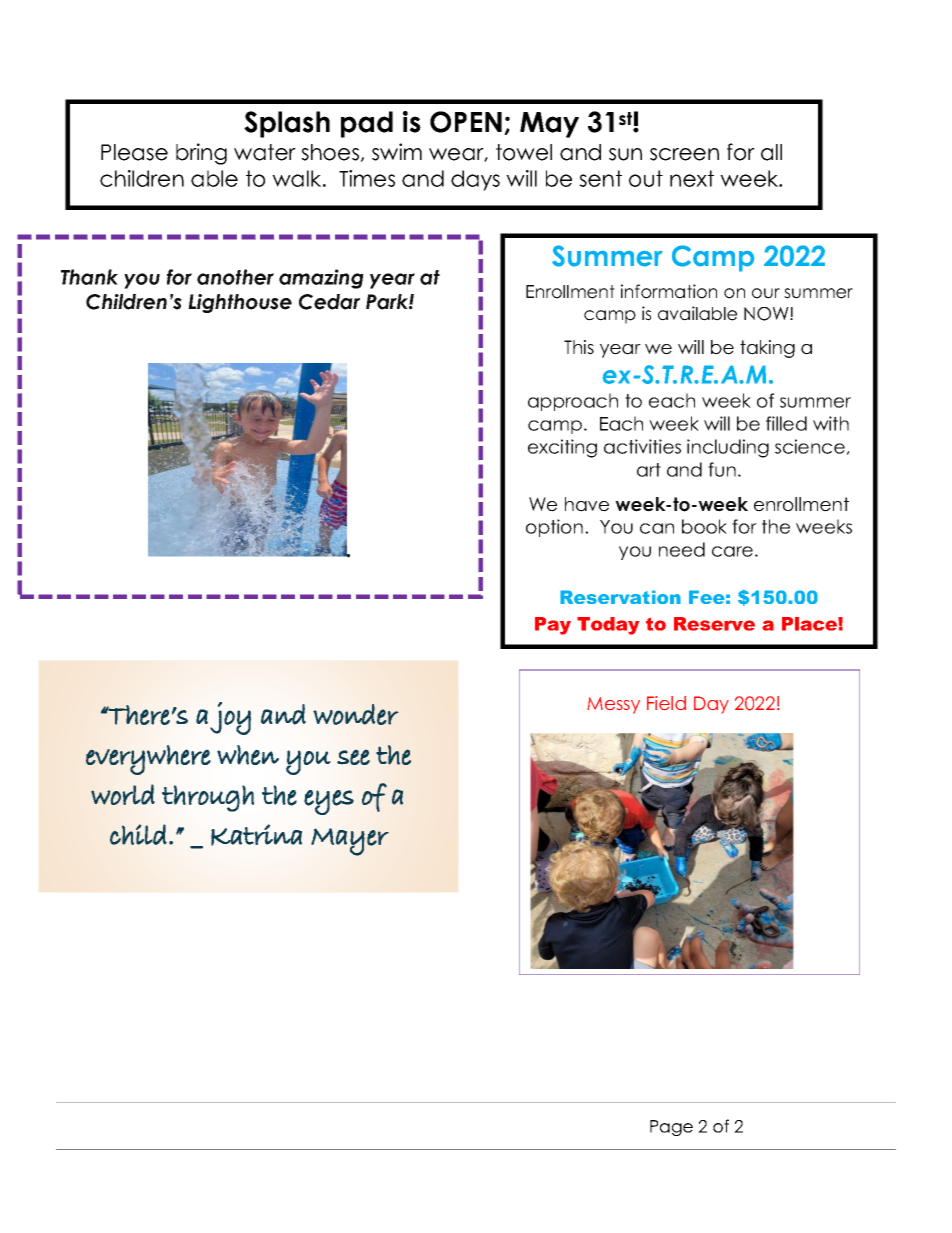  What do you see at coordinates (666, 703) in the document?
I see `Field` at bounding box center [666, 703].
